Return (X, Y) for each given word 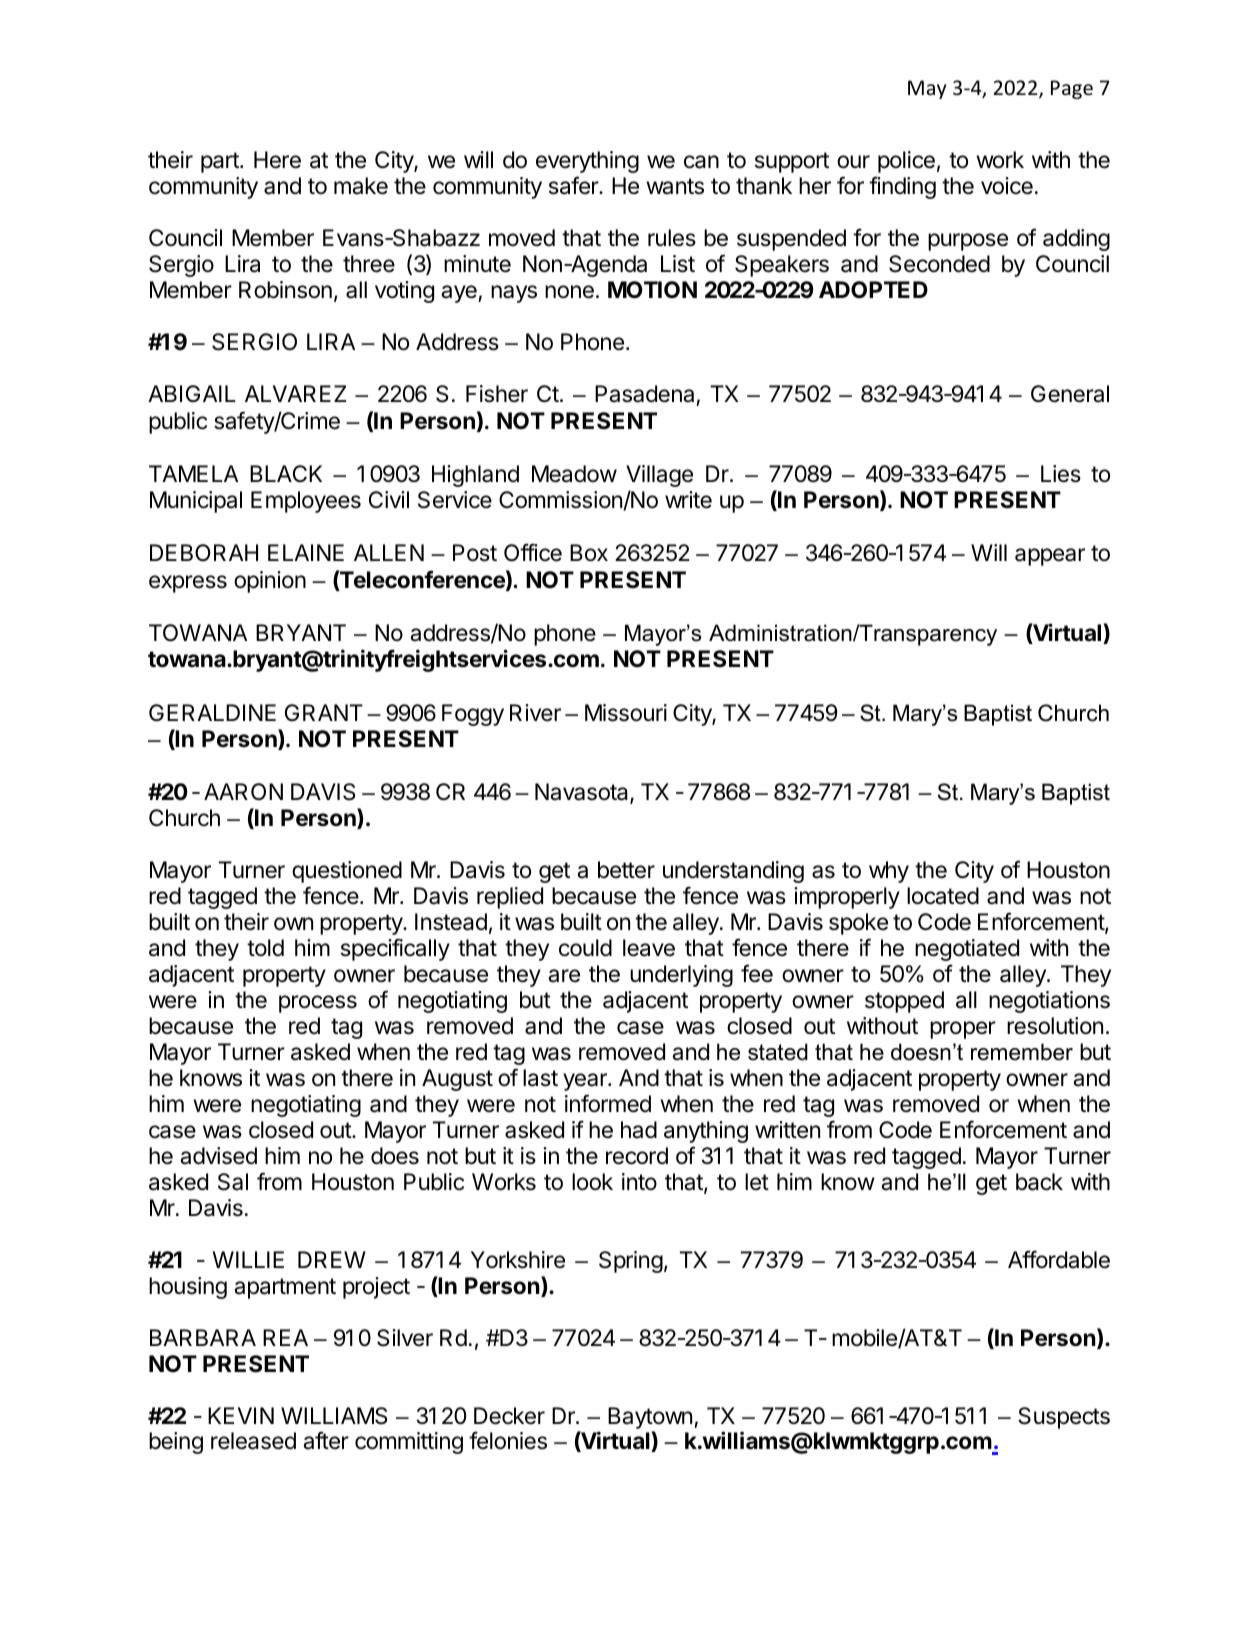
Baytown (650, 1418)
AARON (243, 792)
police (906, 162)
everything (587, 162)
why (889, 872)
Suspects (1064, 1418)
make (361, 186)
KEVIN (241, 1415)
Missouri (626, 713)
